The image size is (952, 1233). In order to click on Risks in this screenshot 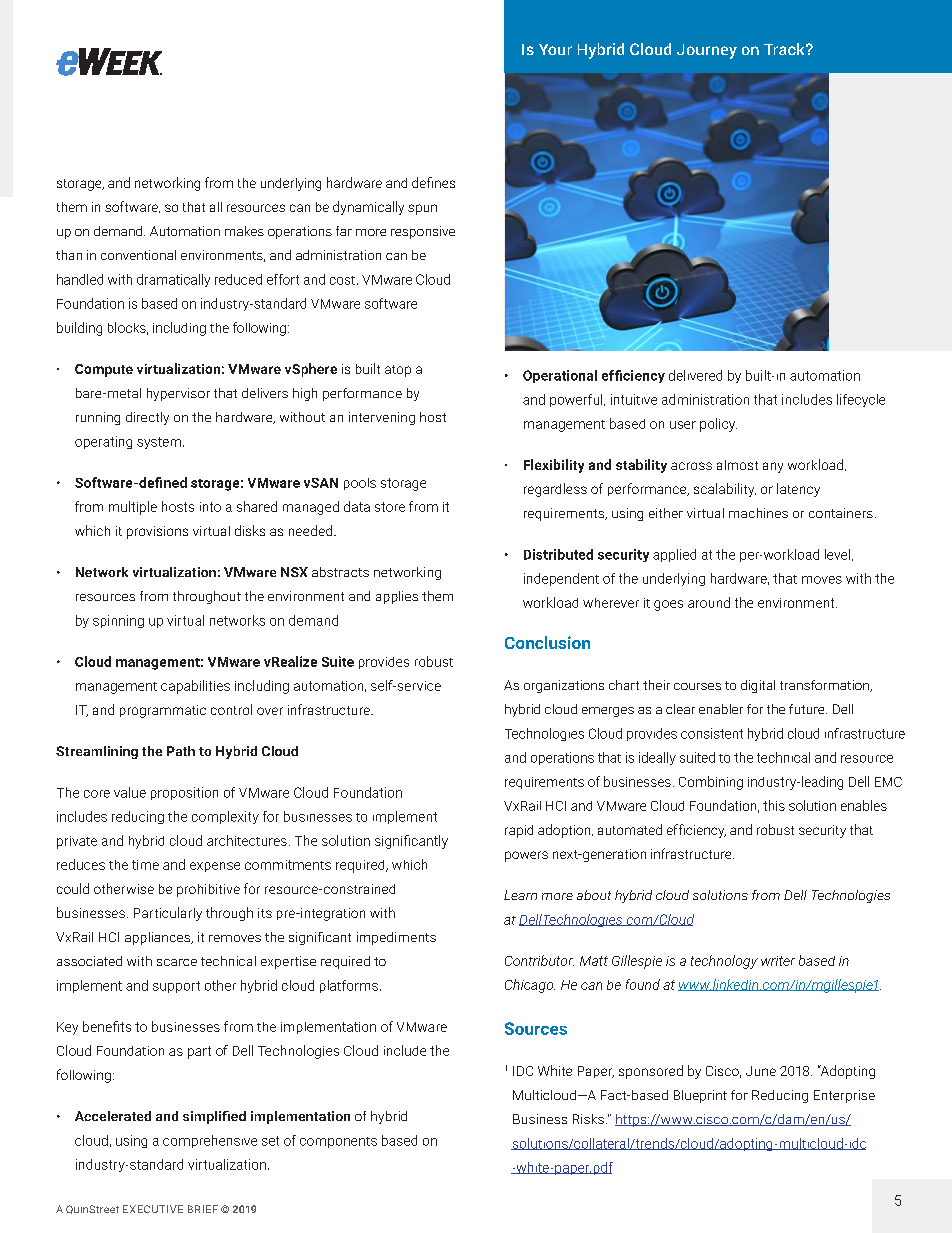, I will do `click(588, 1119)`.
